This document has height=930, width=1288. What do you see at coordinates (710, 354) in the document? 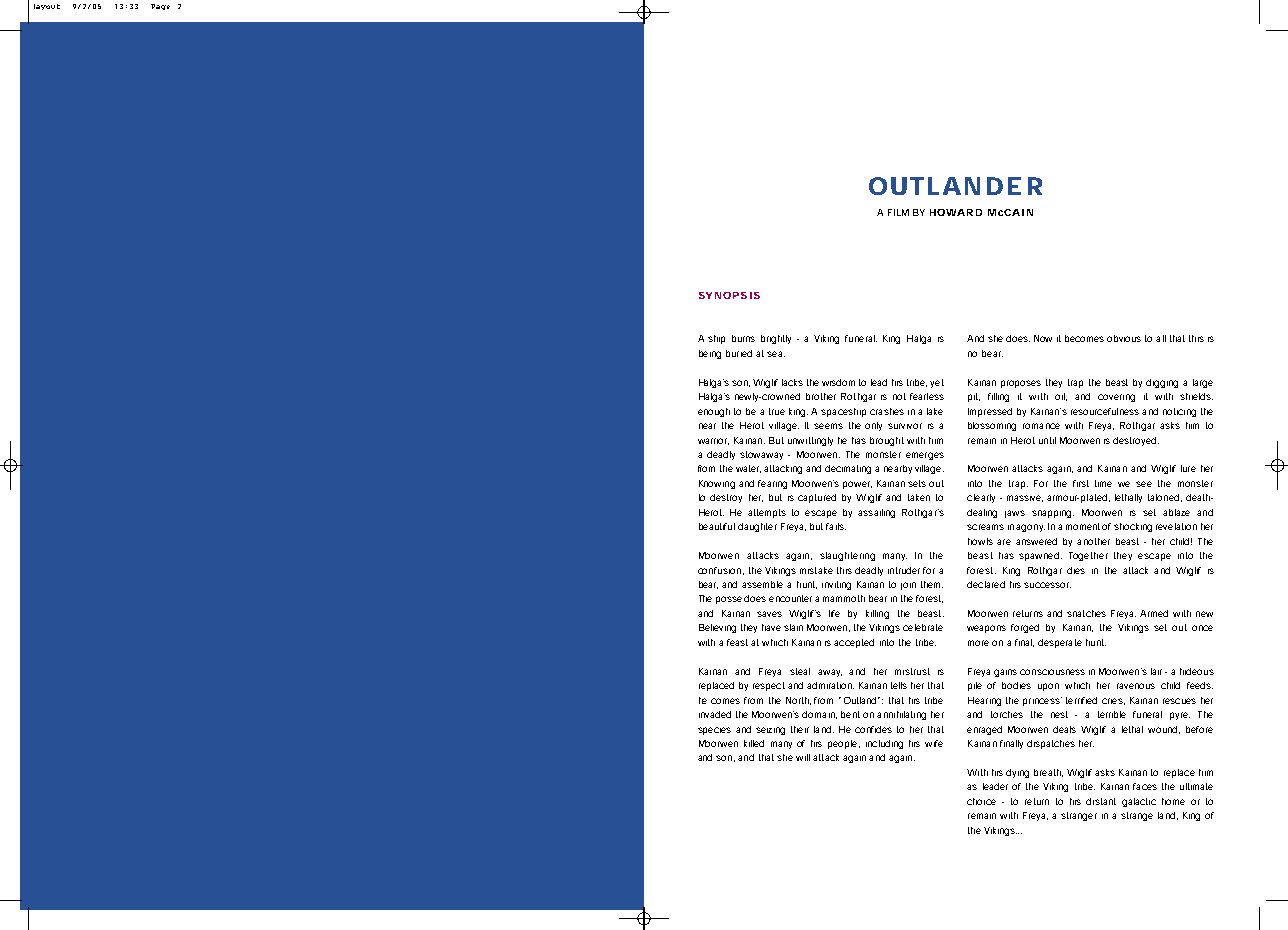
I see `being` at bounding box center [710, 354].
